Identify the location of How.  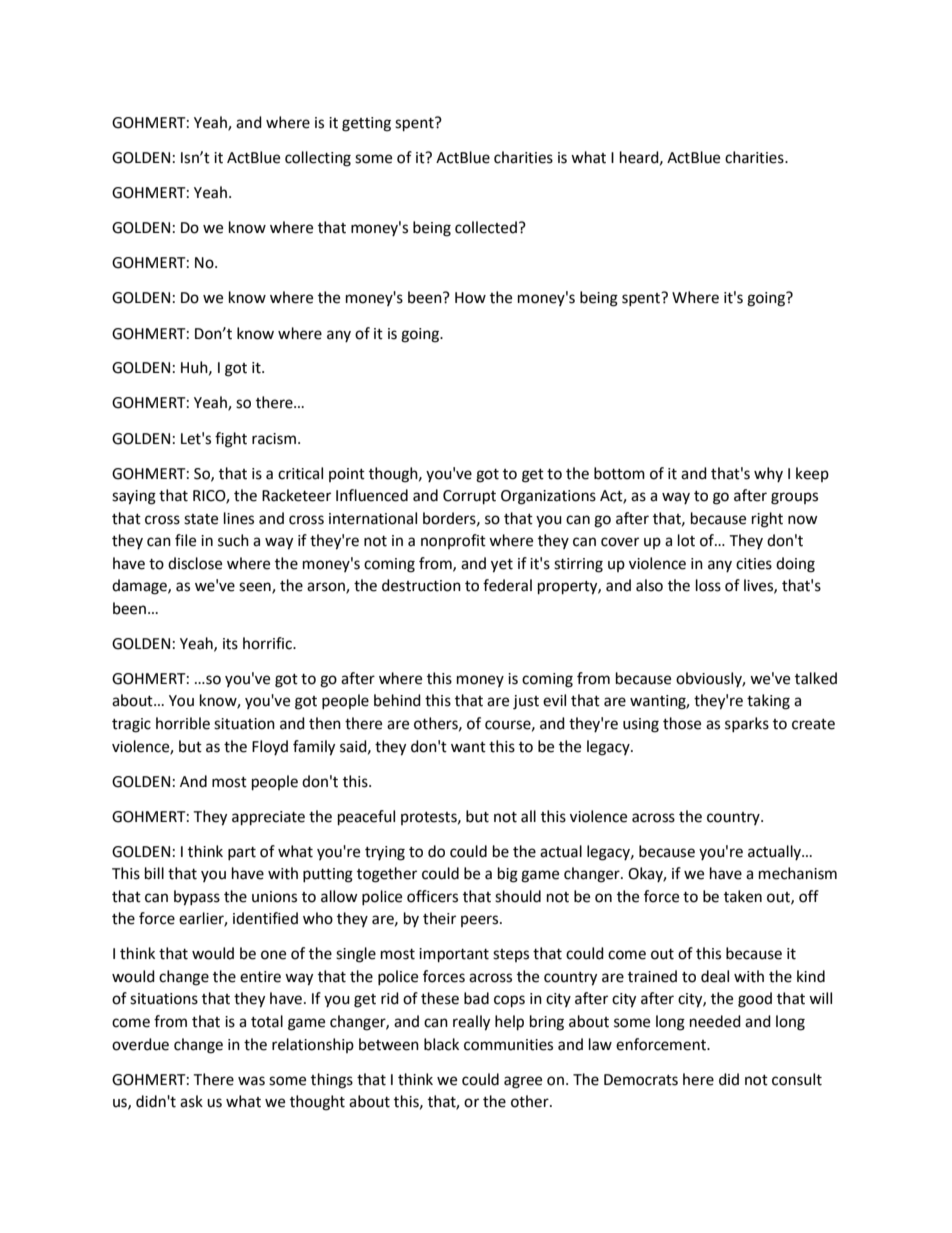
(470, 298).
